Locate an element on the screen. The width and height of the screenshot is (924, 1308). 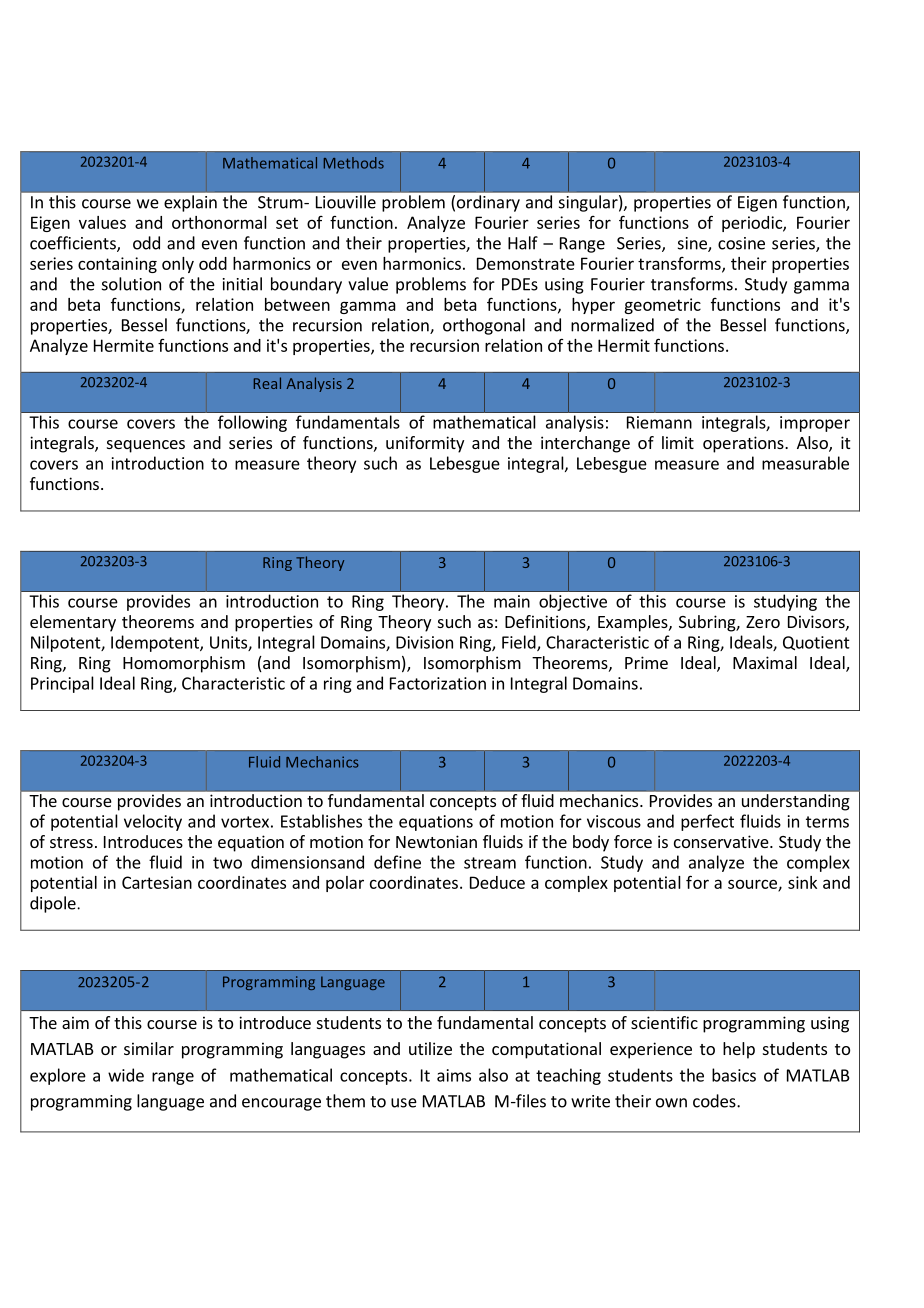
sequences is located at coordinates (146, 446).
